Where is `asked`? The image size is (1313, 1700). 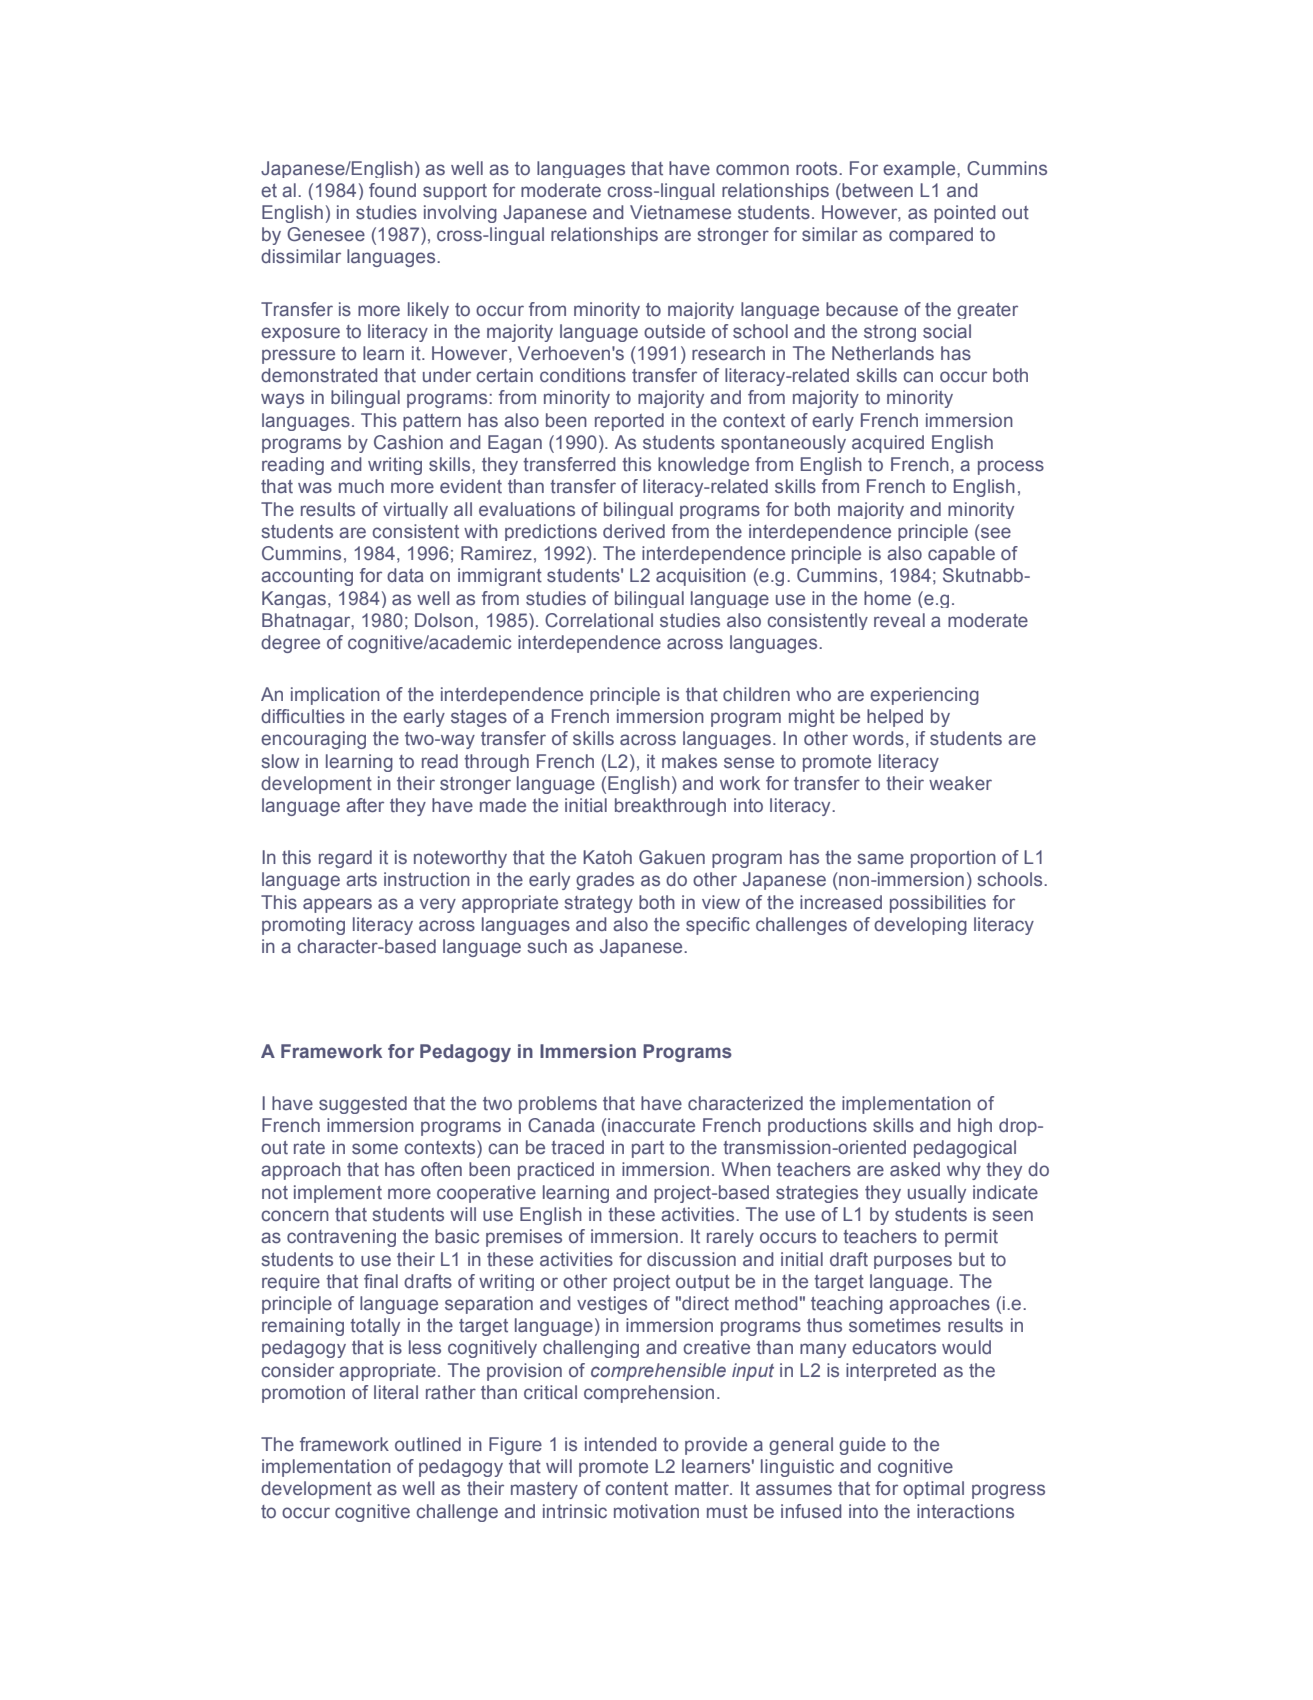
asked is located at coordinates (915, 1169).
